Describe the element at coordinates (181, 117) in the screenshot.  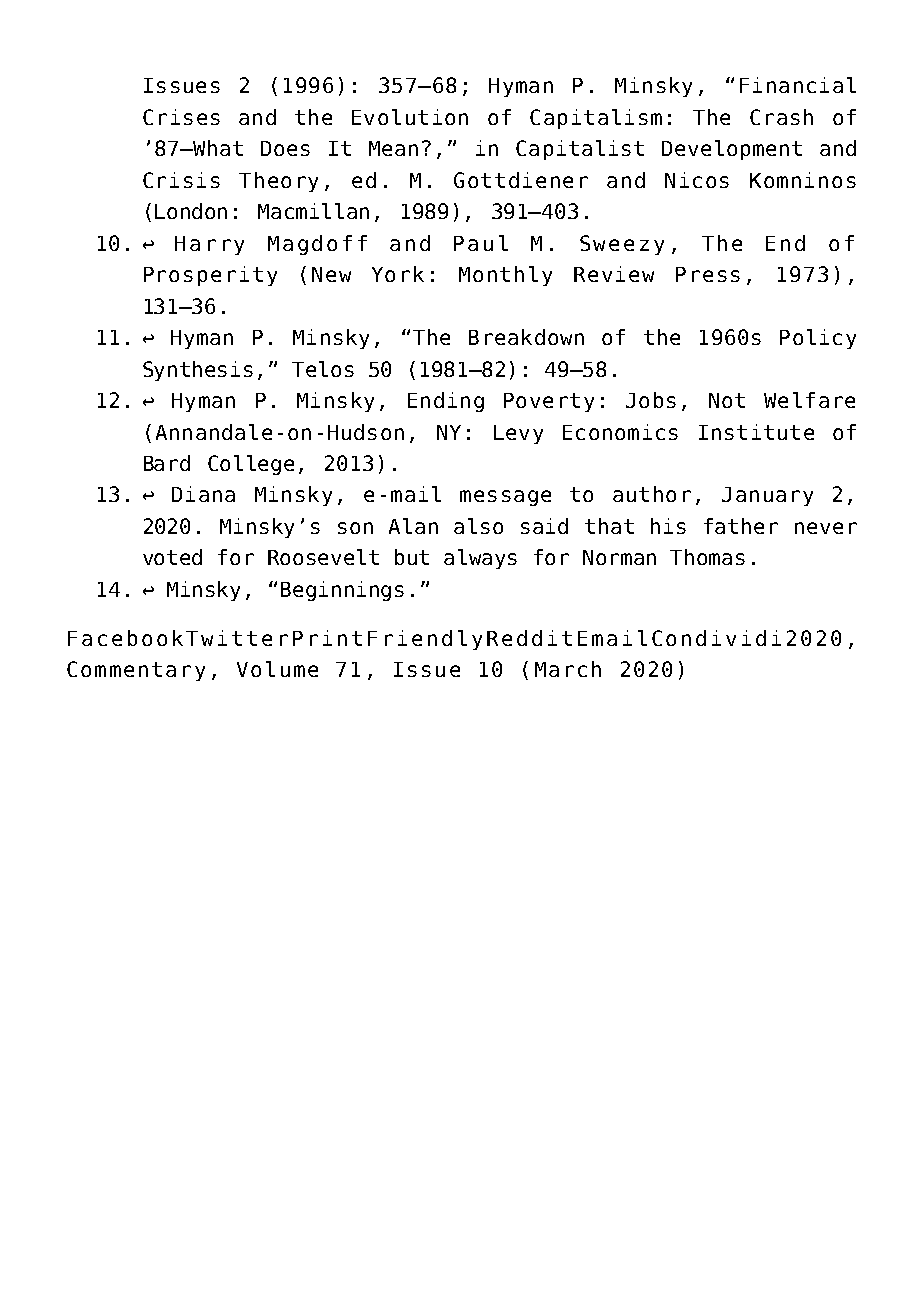
I see `Crises` at that location.
